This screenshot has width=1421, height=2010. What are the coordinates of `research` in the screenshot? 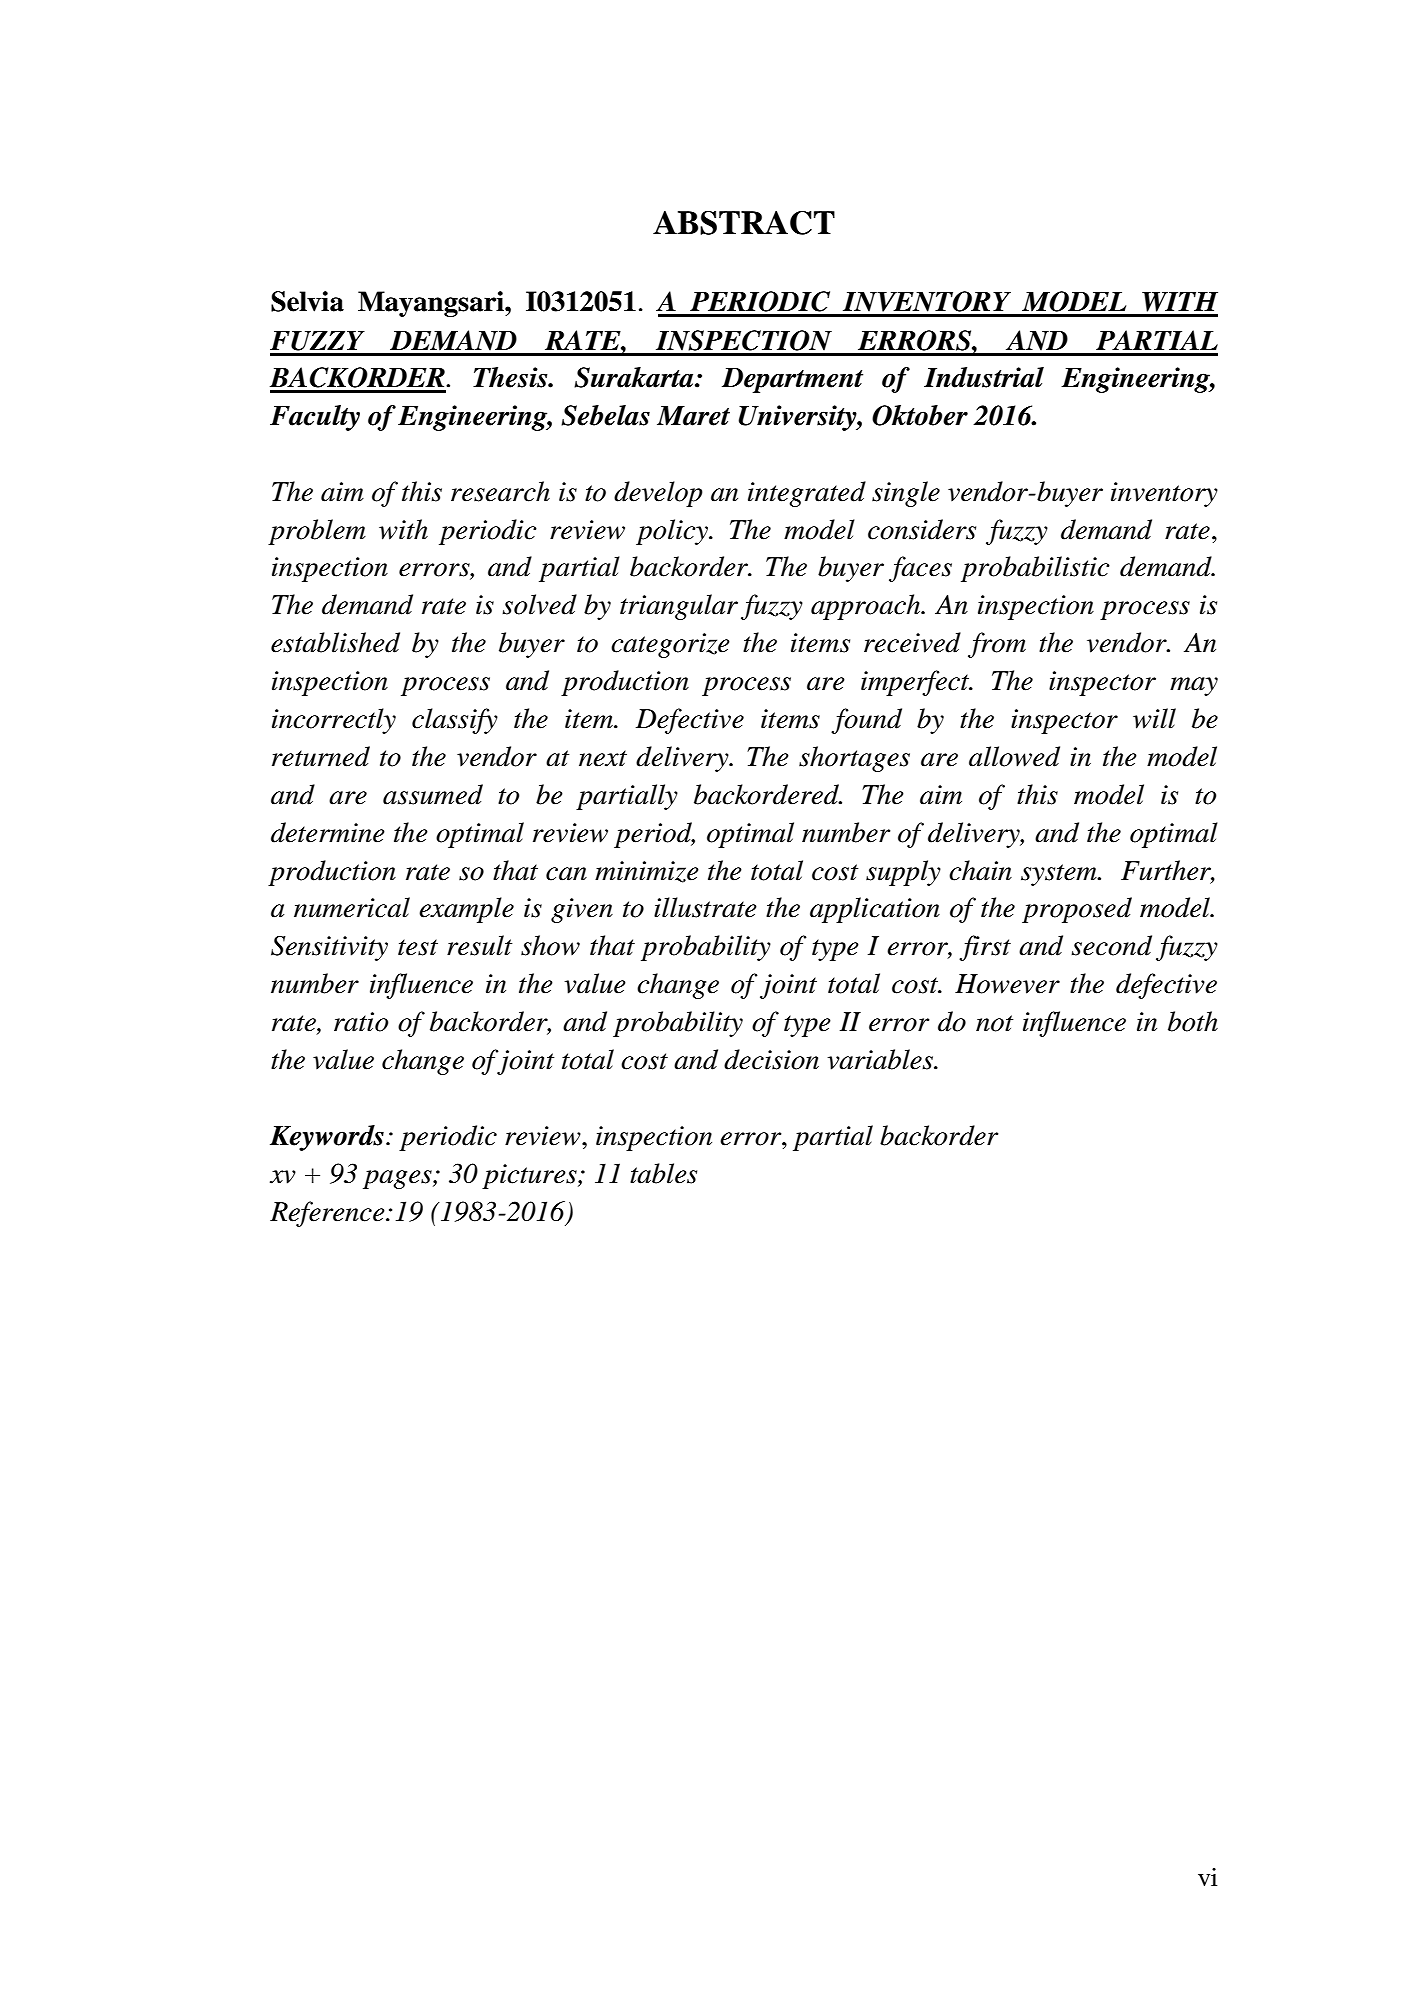 It's located at (500, 491).
